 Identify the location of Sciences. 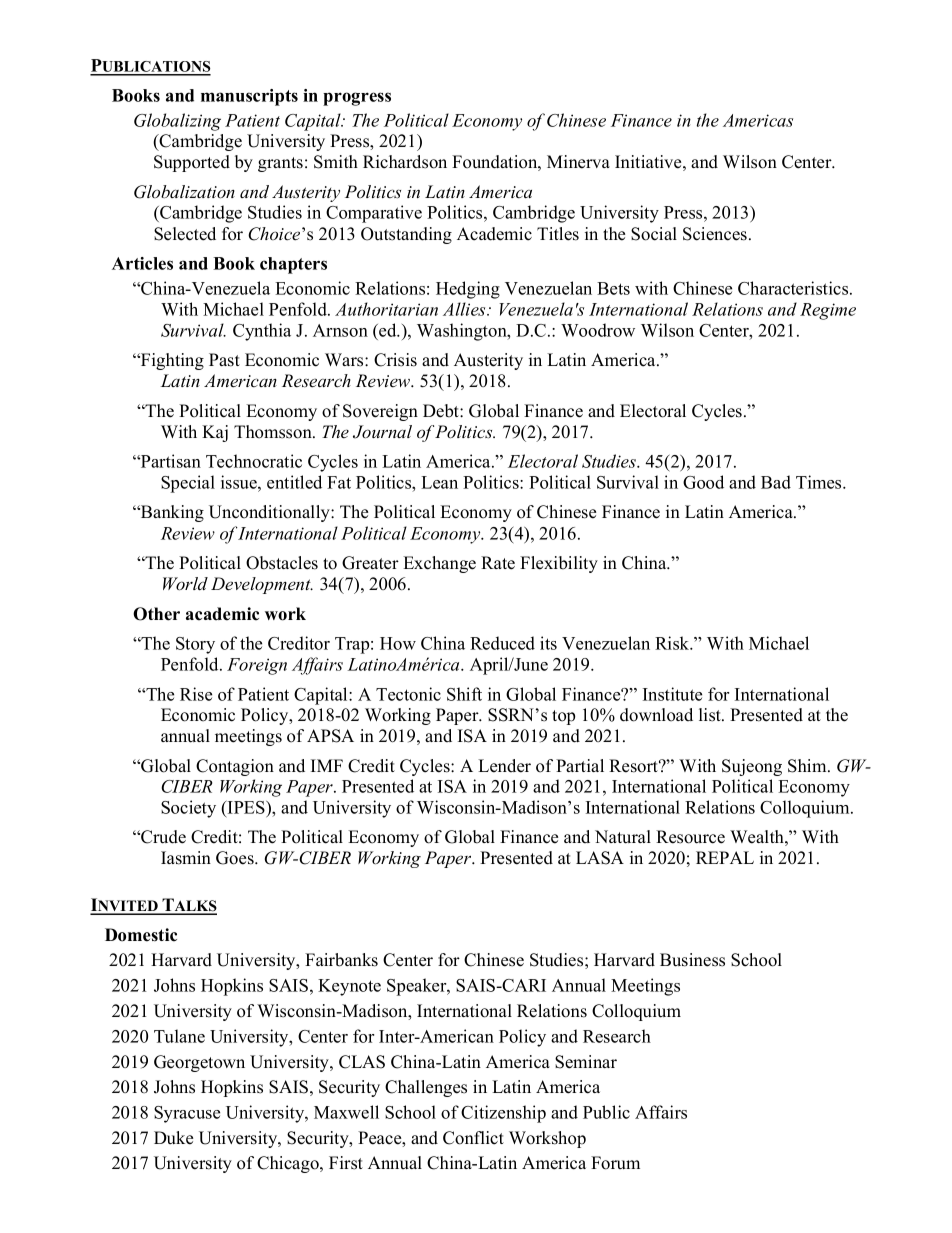
(715, 234).
